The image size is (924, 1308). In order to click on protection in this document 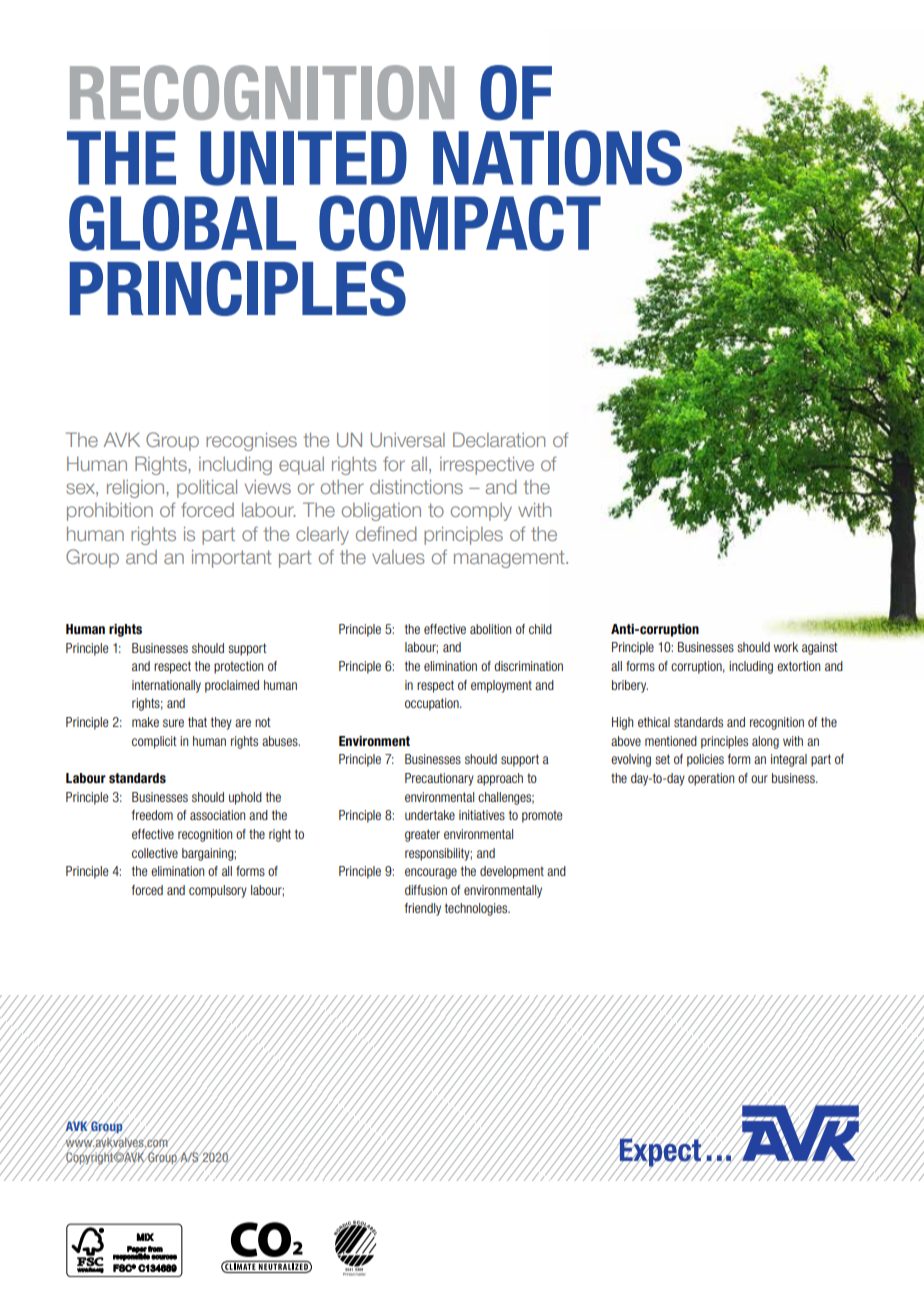, I will do `click(238, 667)`.
